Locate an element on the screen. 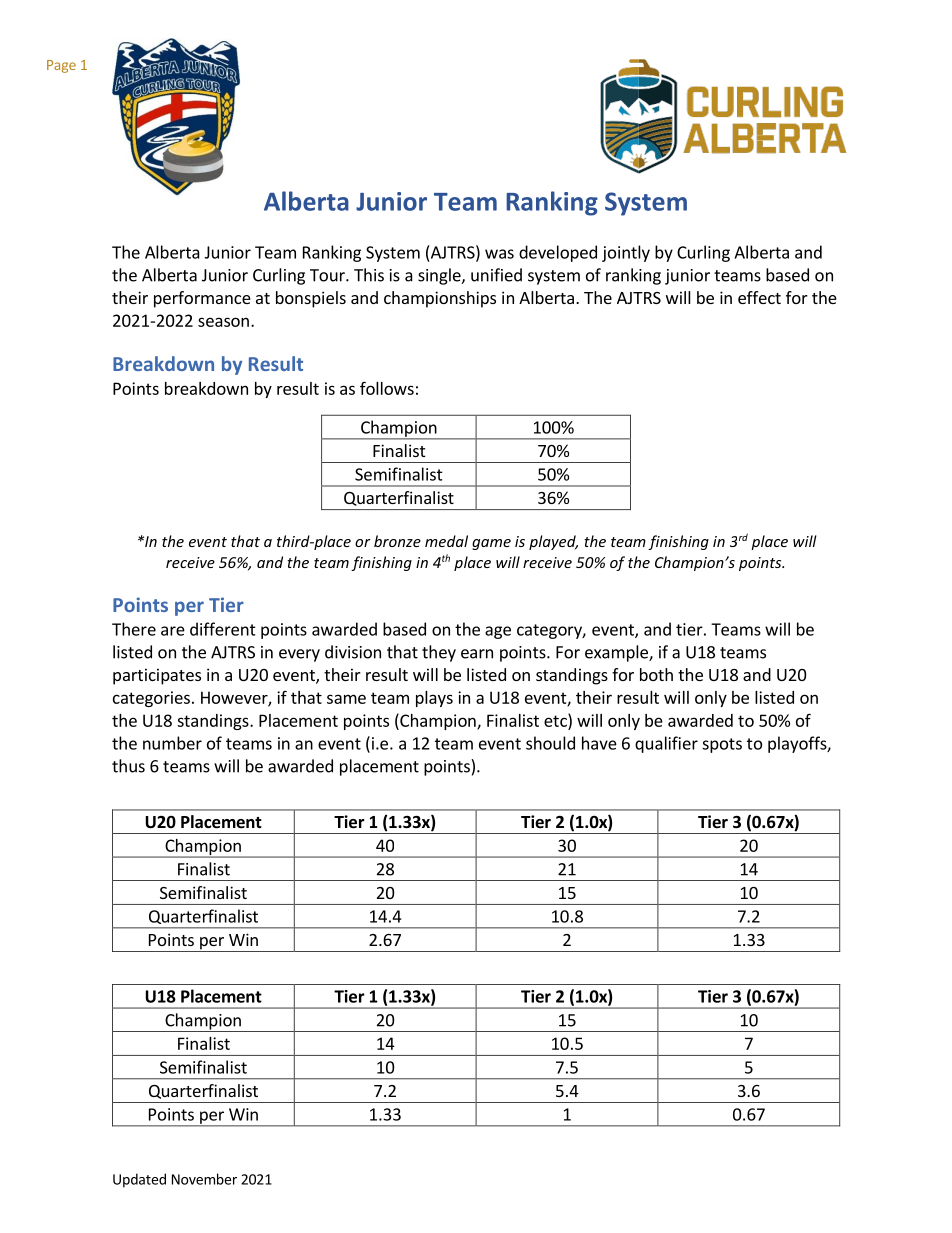 The height and width of the screenshot is (1233, 952). thus is located at coordinates (128, 766).
